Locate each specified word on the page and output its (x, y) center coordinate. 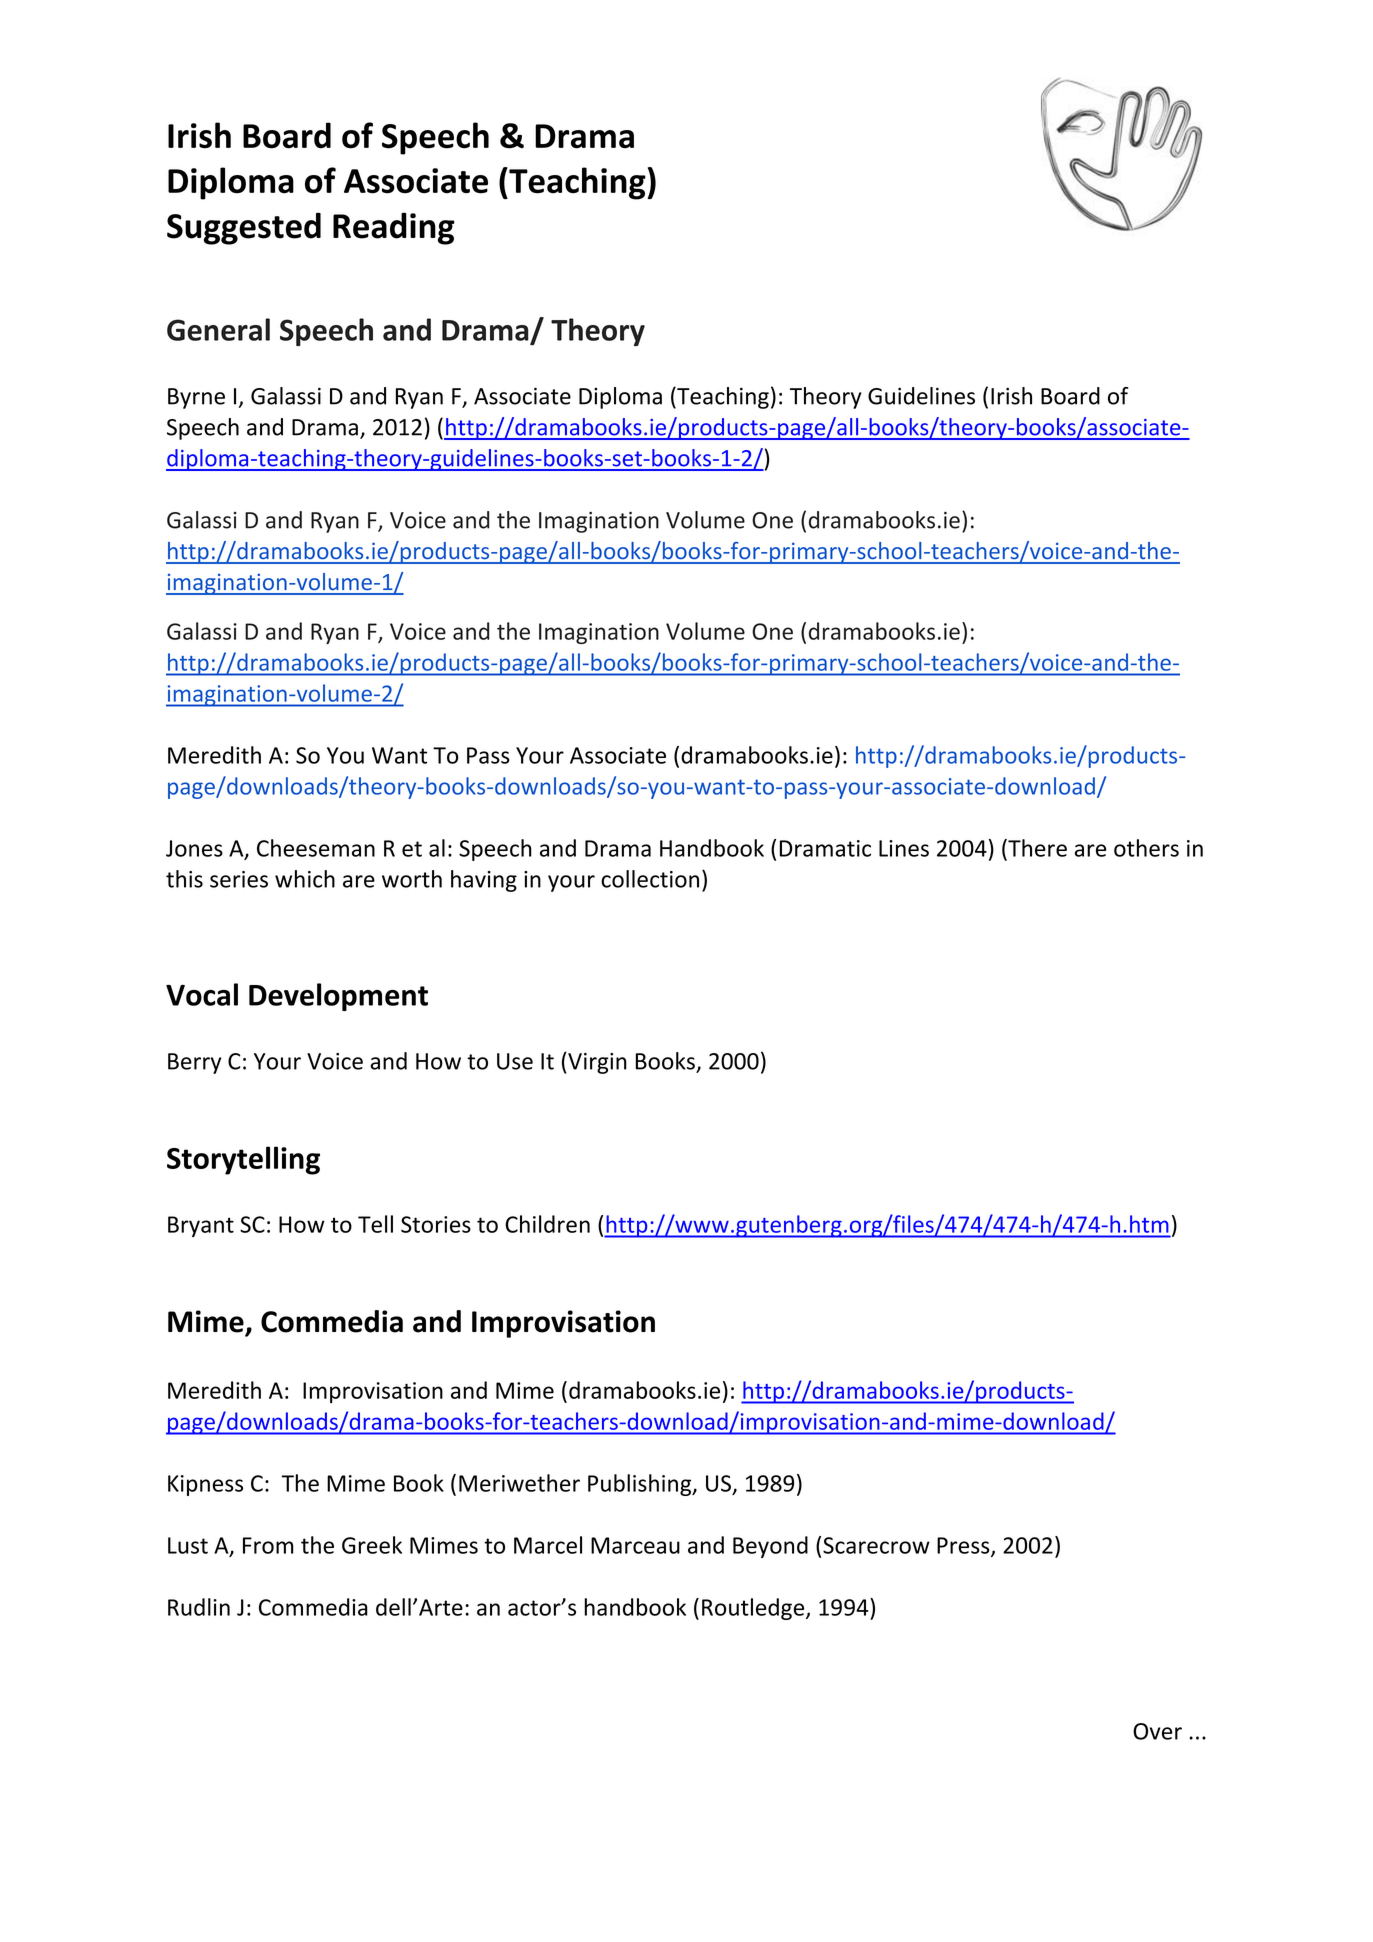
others (1146, 848)
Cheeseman (316, 848)
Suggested (244, 228)
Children (547, 1224)
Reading (394, 228)
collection (650, 879)
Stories (436, 1224)
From (268, 1545)
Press (964, 1546)
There (1036, 848)
